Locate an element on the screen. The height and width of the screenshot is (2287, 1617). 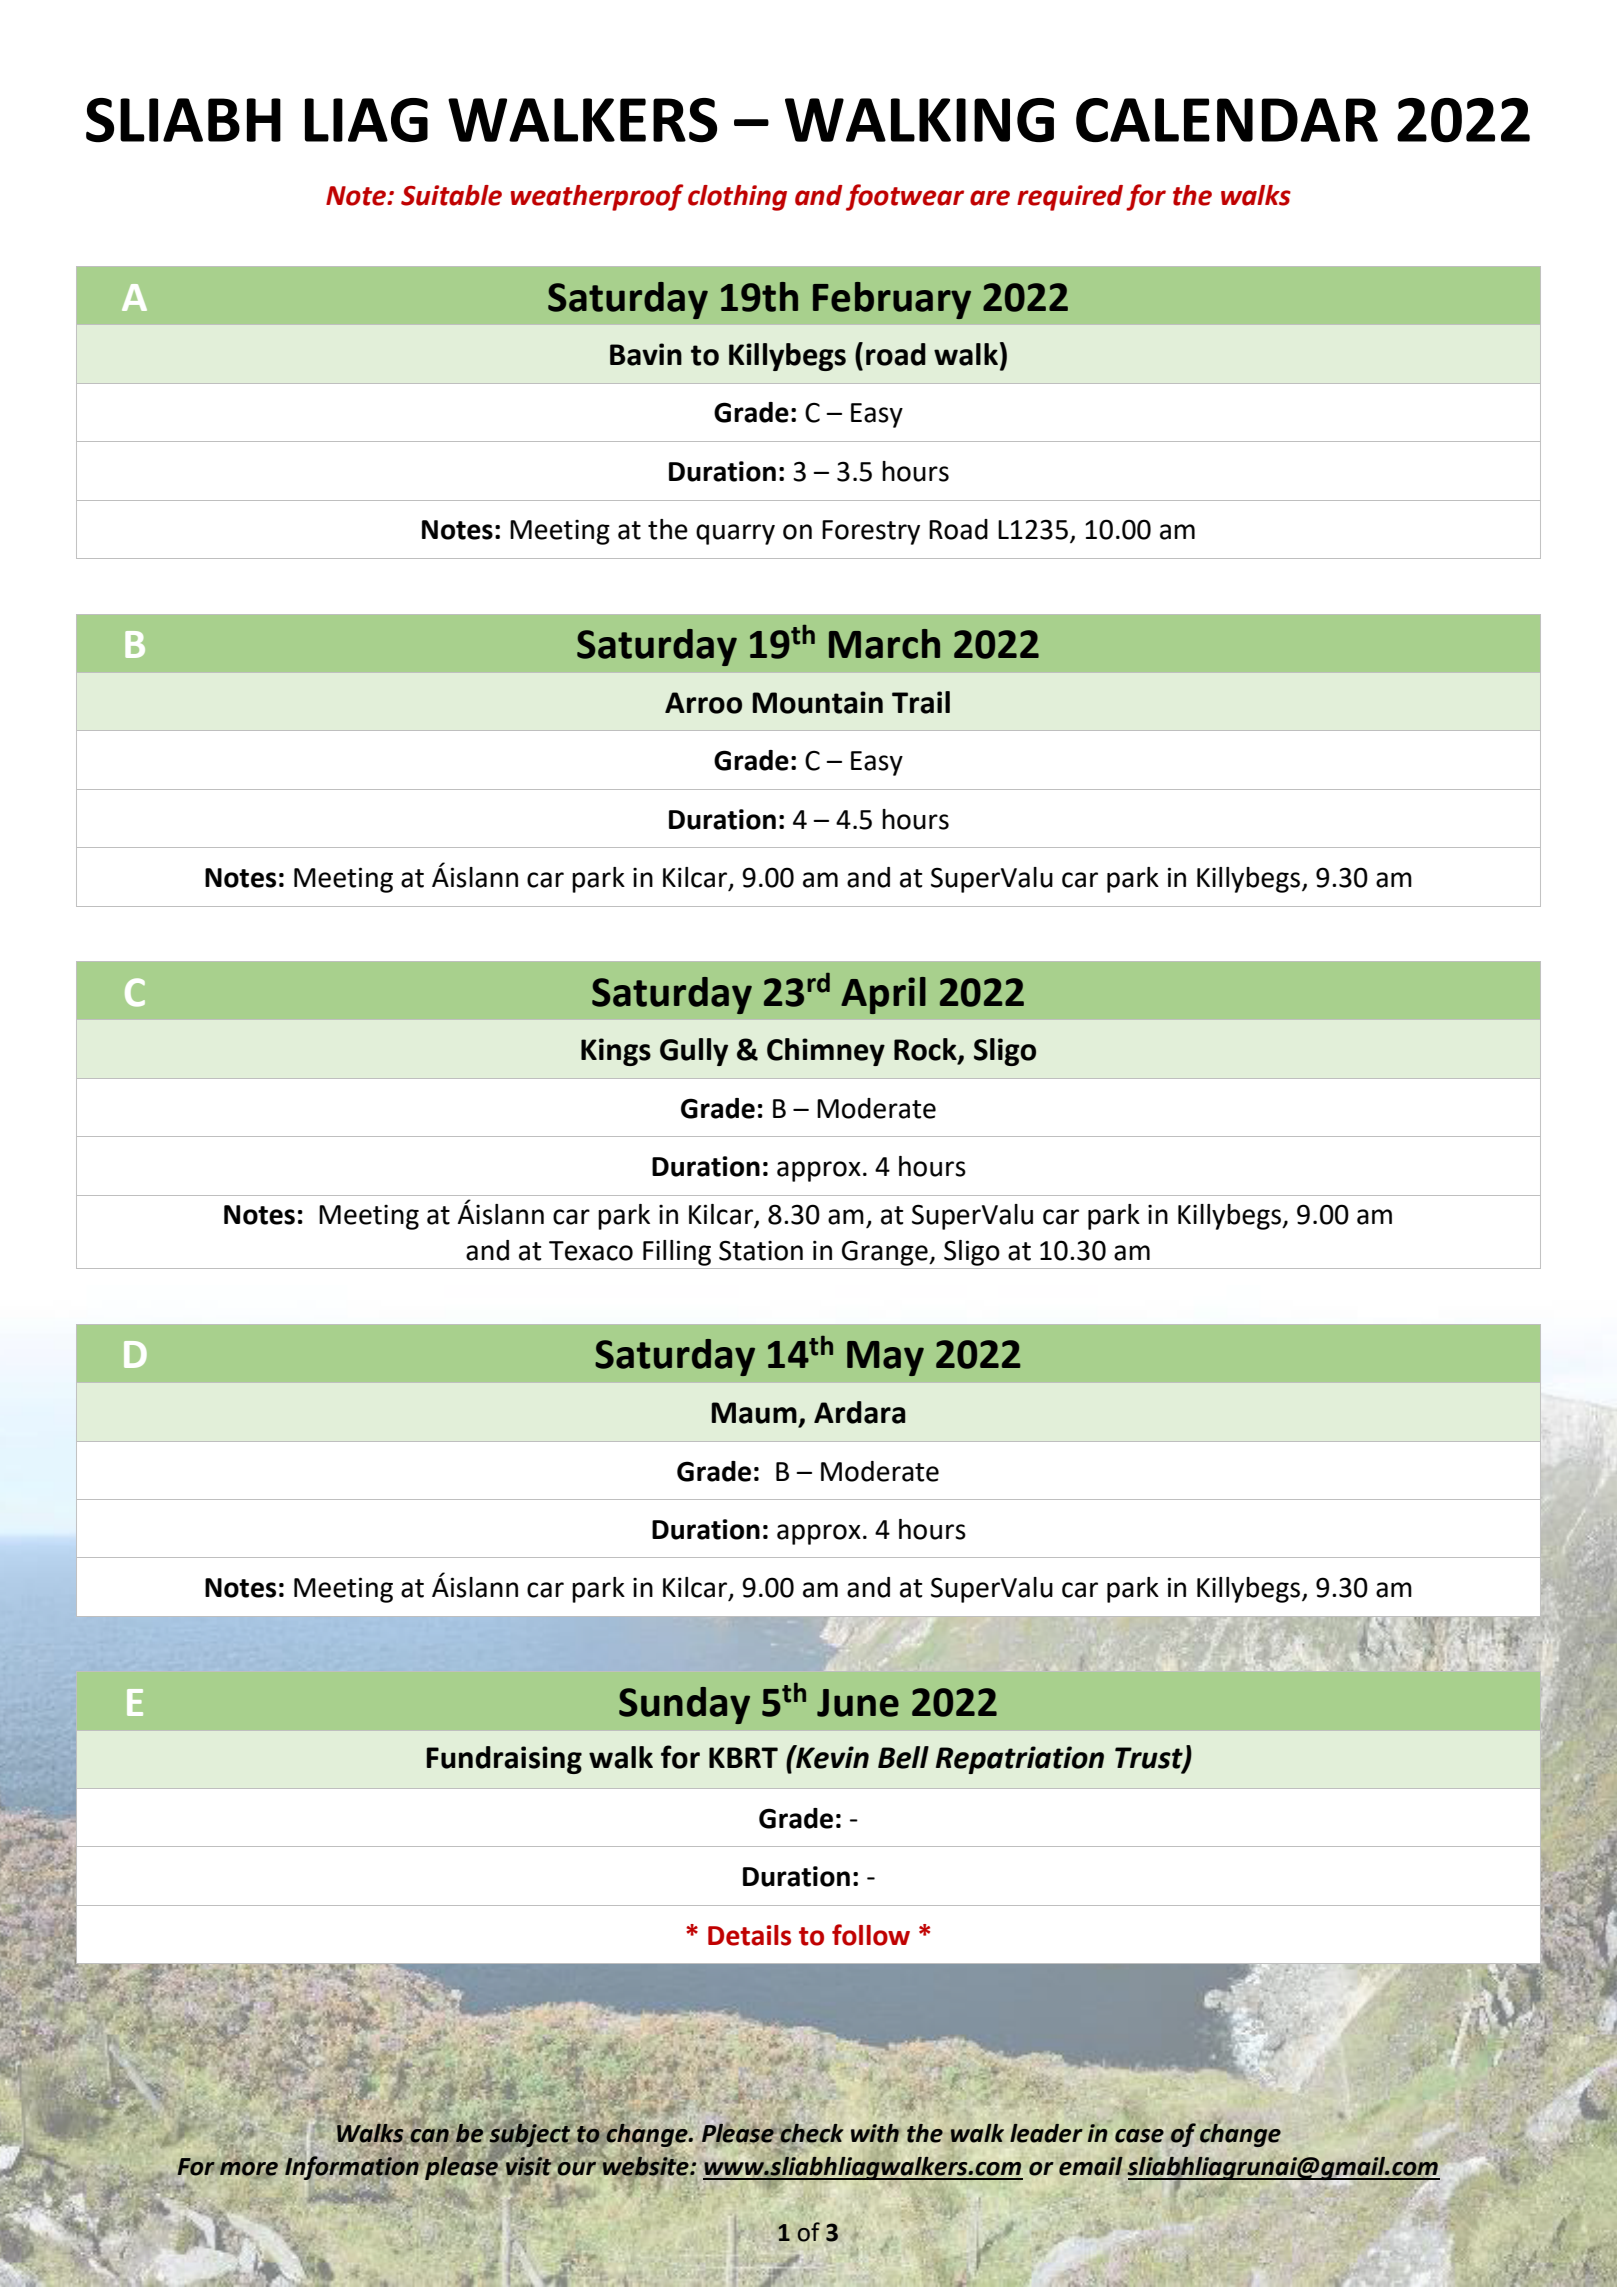
clothing is located at coordinates (737, 198).
